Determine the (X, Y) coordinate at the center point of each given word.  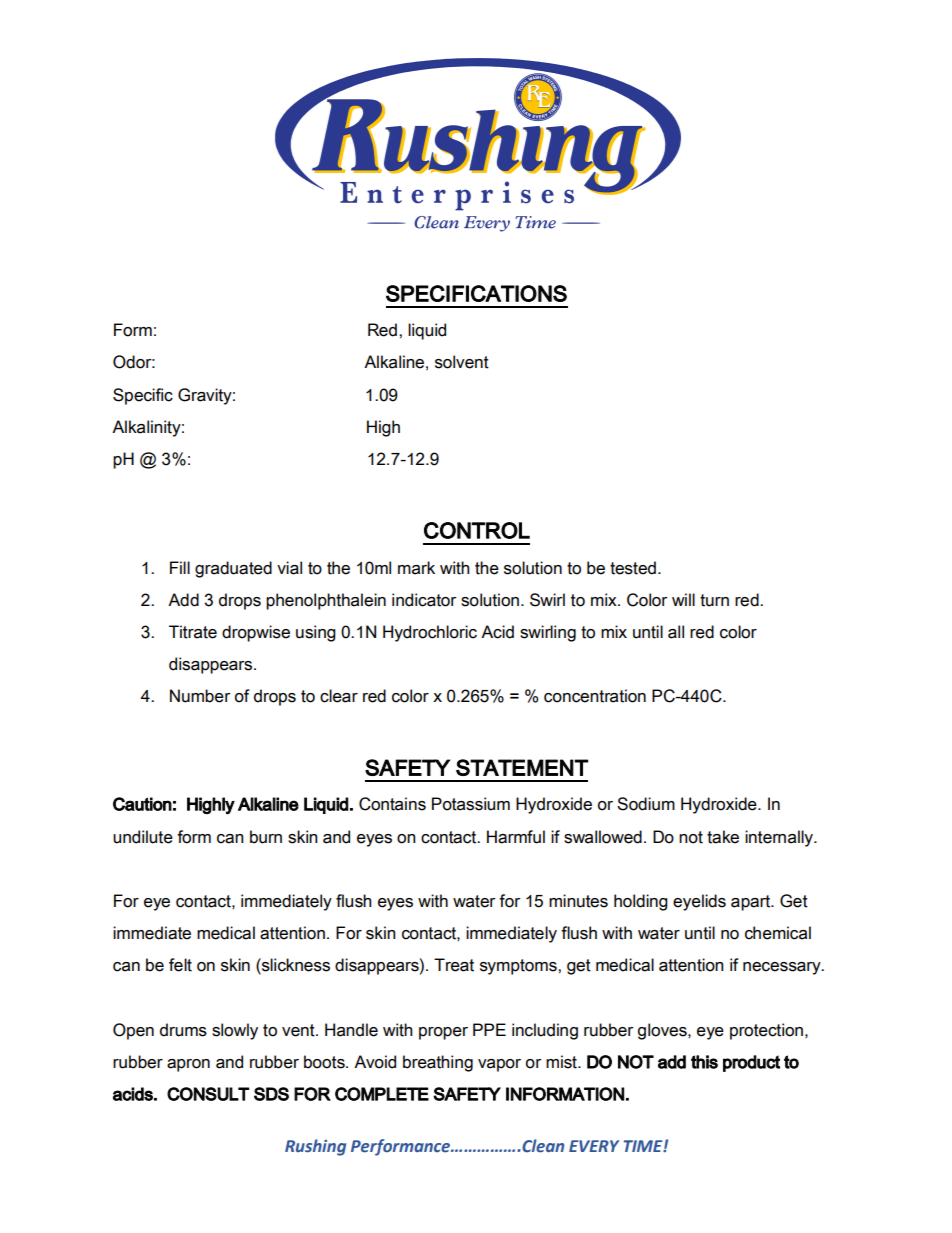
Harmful (516, 837)
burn (266, 837)
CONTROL (477, 530)
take (723, 837)
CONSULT (208, 1094)
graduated (233, 569)
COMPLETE (382, 1094)
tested (633, 568)
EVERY (594, 1146)
